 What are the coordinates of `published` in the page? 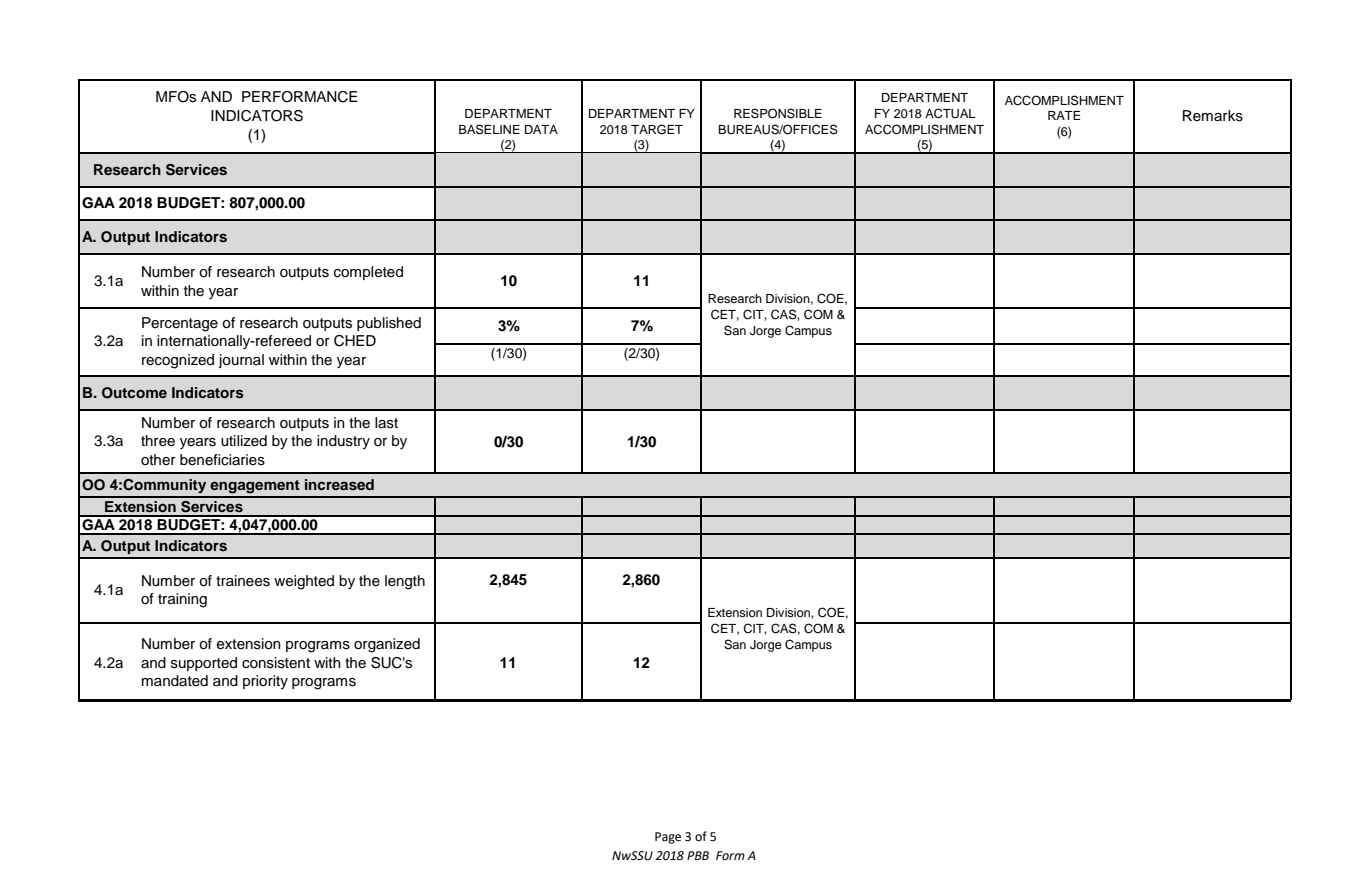 It's located at (389, 324).
